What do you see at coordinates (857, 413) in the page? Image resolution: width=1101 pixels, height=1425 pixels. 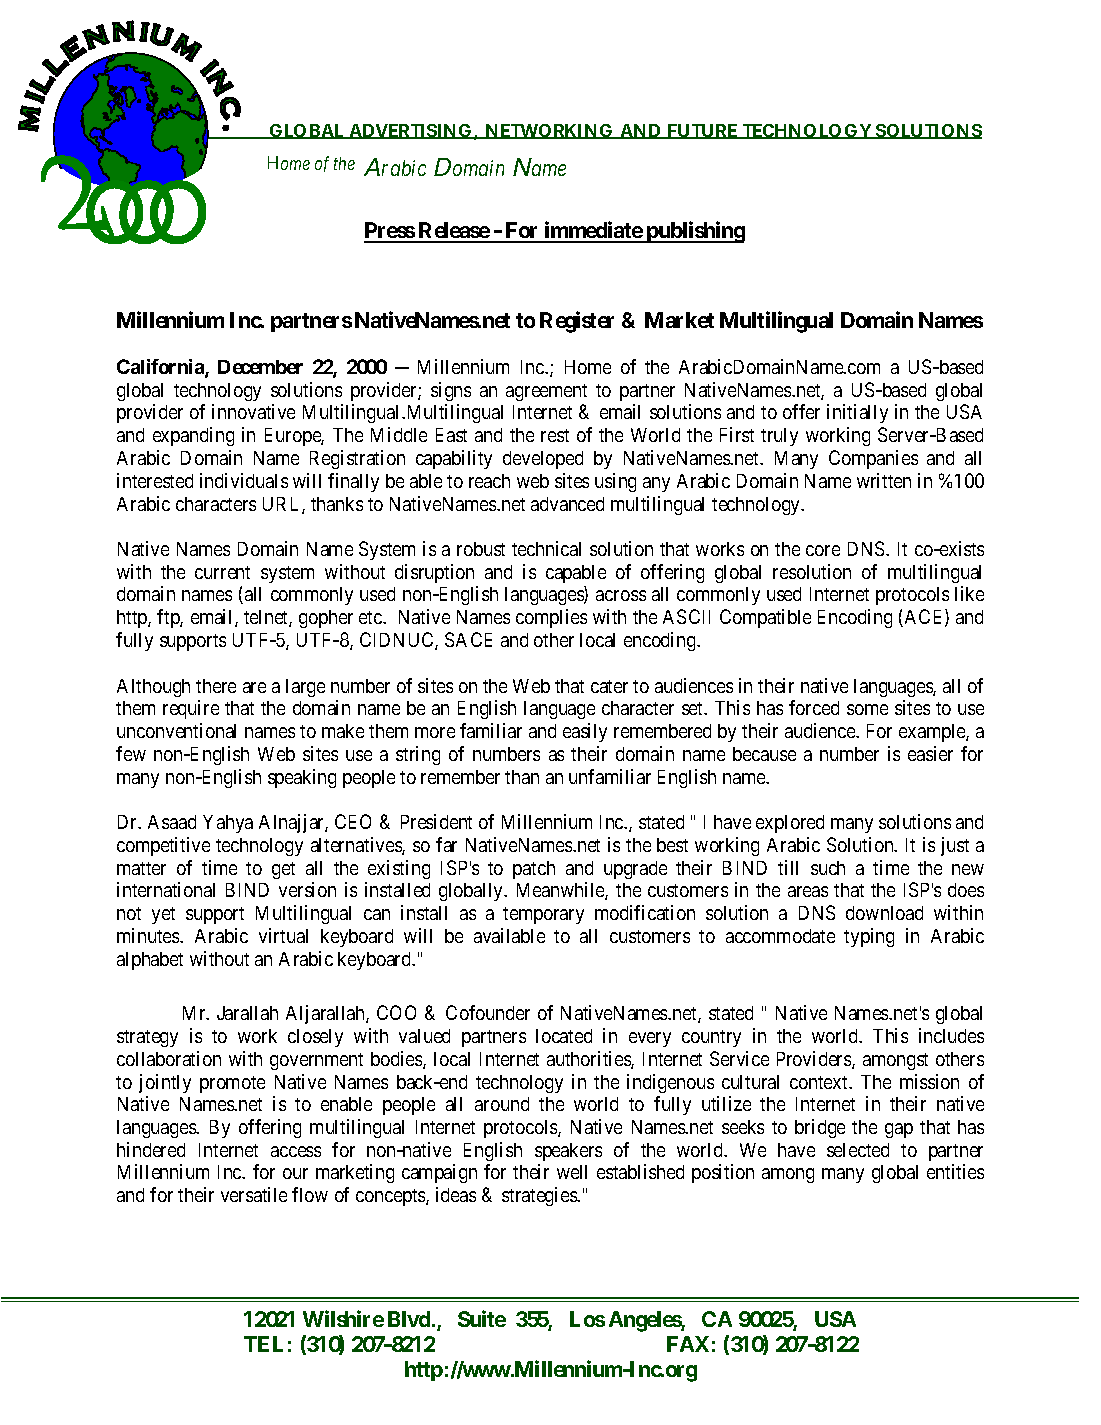 I see `initially` at bounding box center [857, 413].
